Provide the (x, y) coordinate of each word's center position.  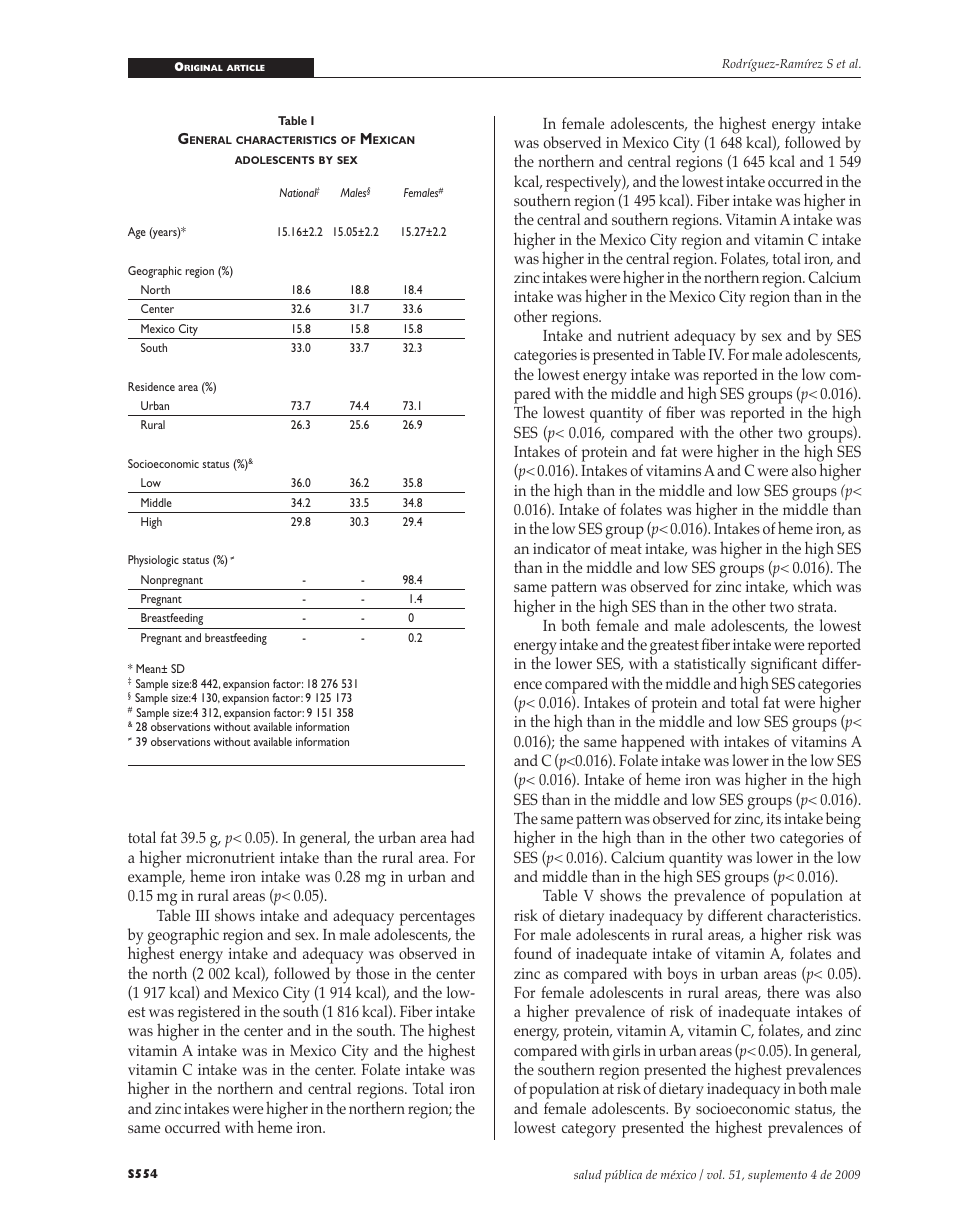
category (589, 1130)
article (246, 68)
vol (715, 1174)
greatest (674, 649)
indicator (561, 548)
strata (817, 607)
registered (209, 1015)
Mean (149, 668)
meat (626, 549)
